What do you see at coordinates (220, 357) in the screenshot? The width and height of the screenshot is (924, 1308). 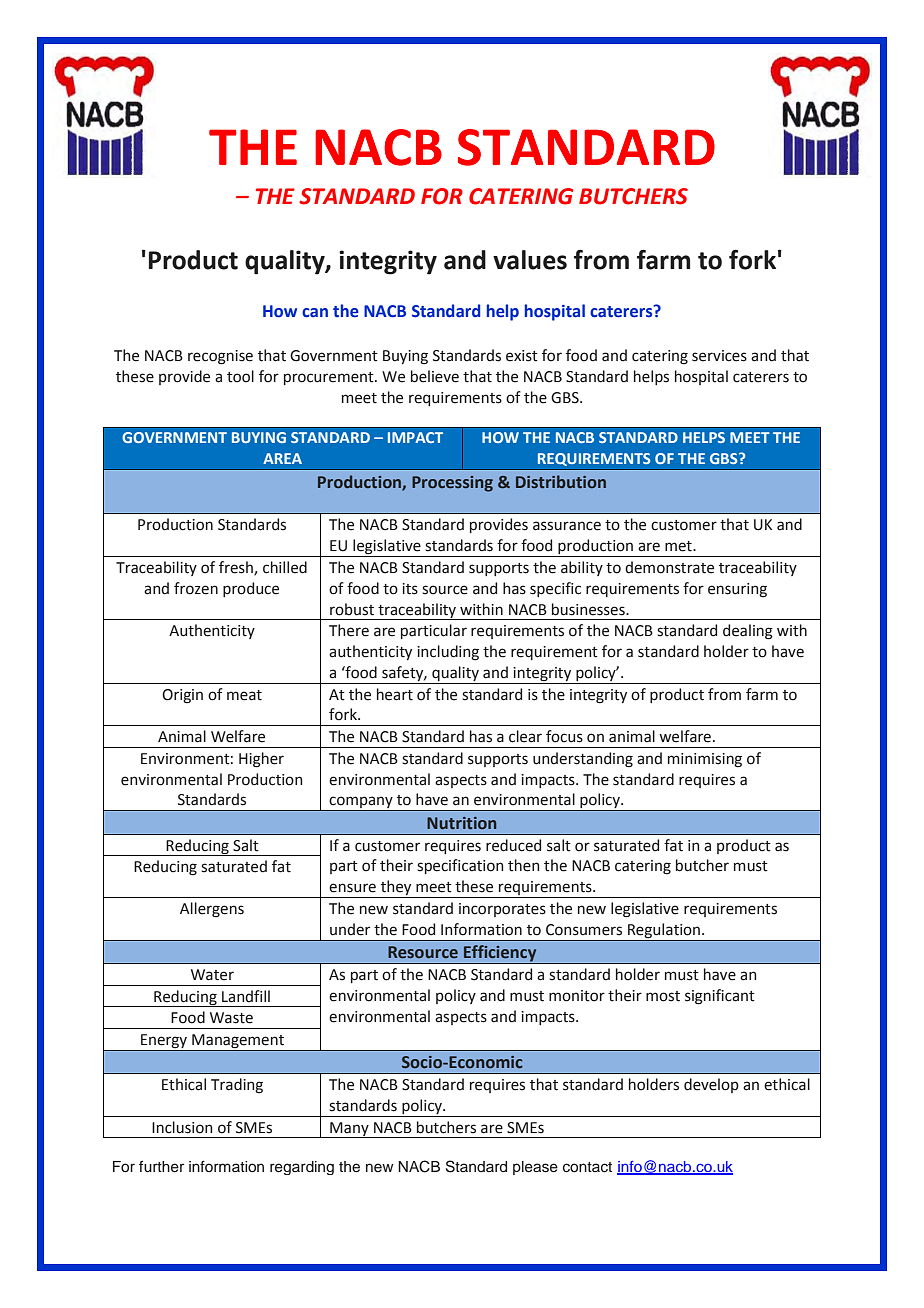 I see `recognise` at bounding box center [220, 357].
